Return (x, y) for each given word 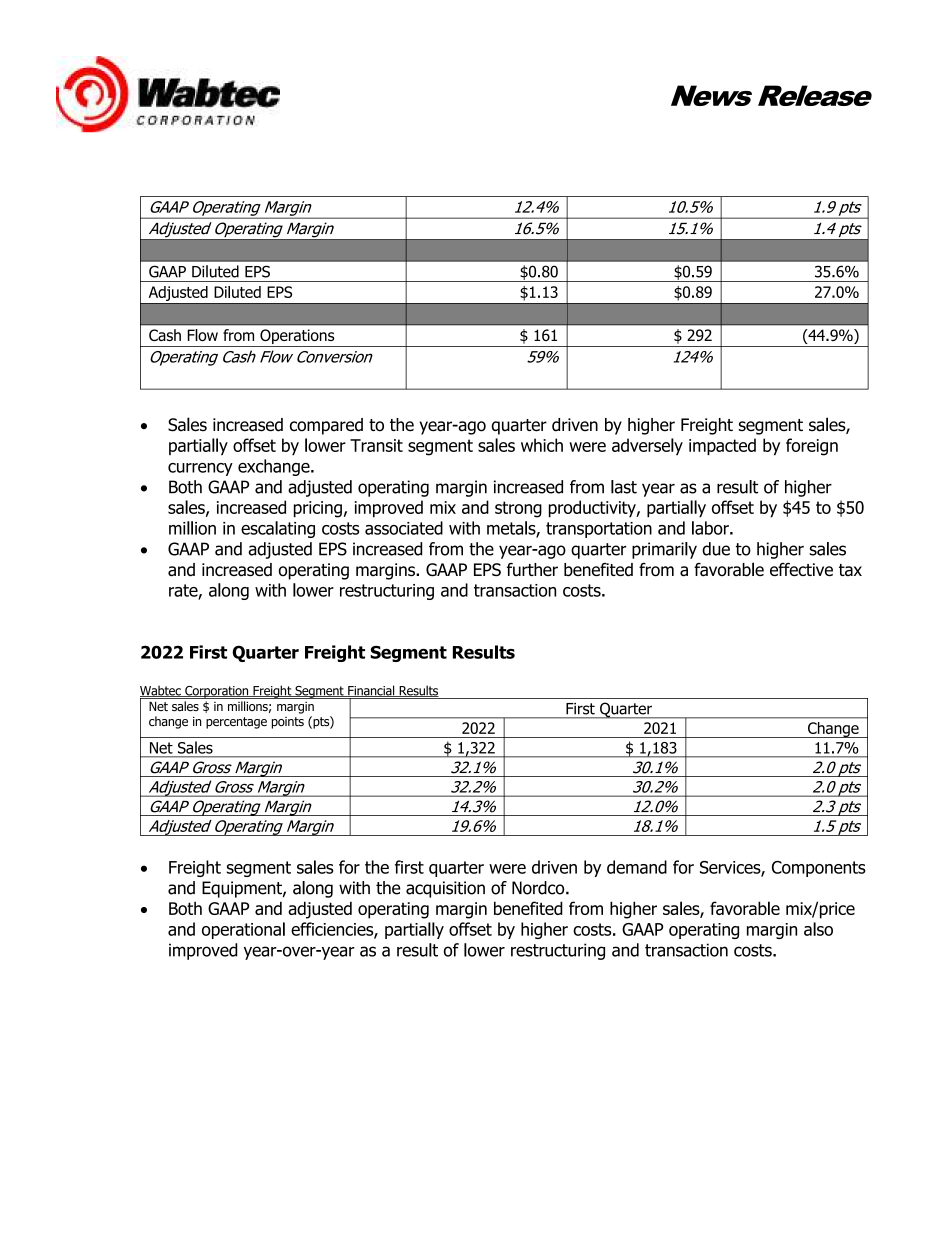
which (542, 445)
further (532, 569)
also (818, 929)
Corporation (217, 692)
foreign (812, 447)
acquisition (445, 889)
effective (801, 569)
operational (243, 930)
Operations (297, 338)
